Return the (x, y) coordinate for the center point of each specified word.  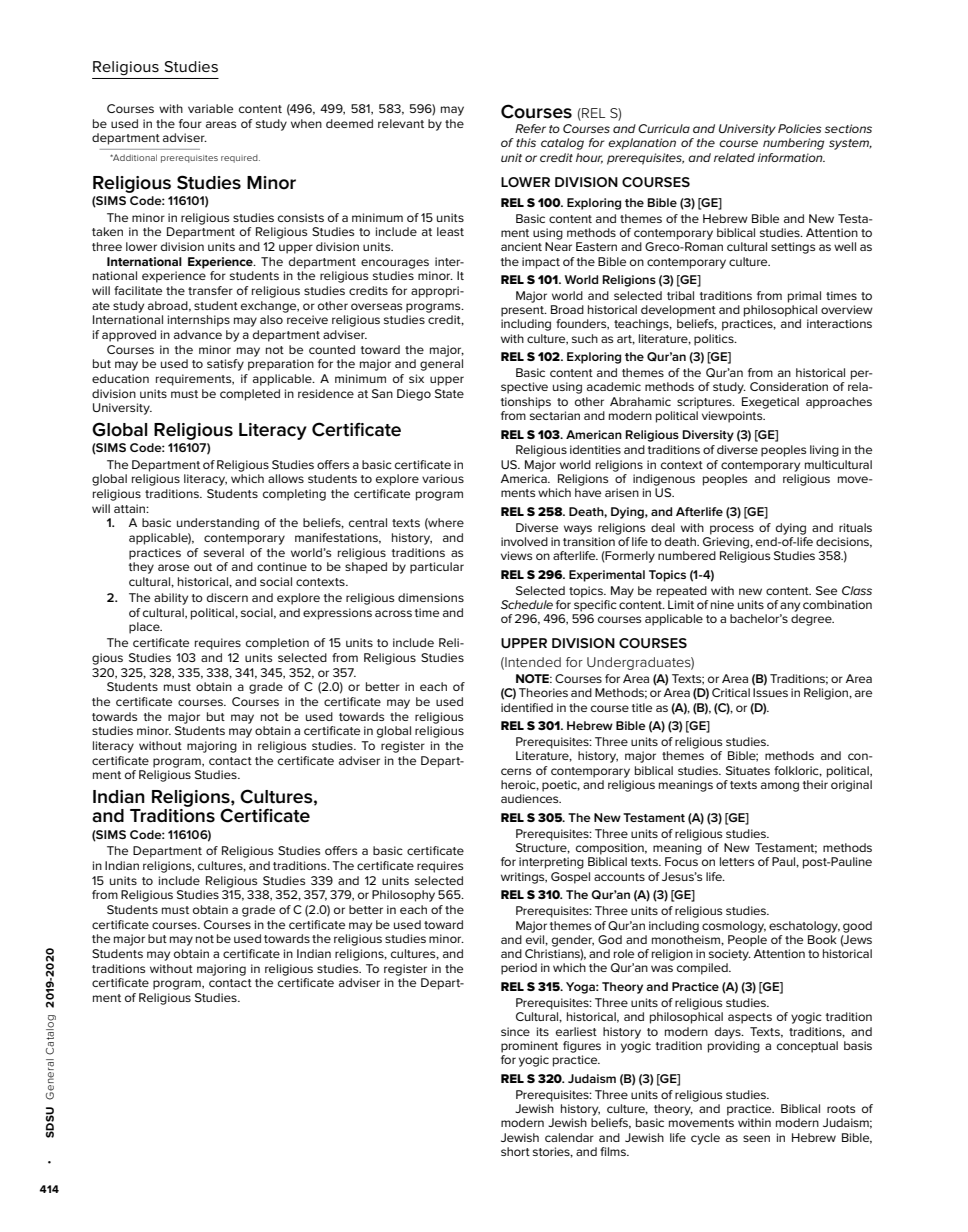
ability (171, 599)
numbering (793, 144)
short (515, 1151)
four (190, 123)
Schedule (527, 604)
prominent (529, 1047)
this (526, 142)
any (790, 607)
